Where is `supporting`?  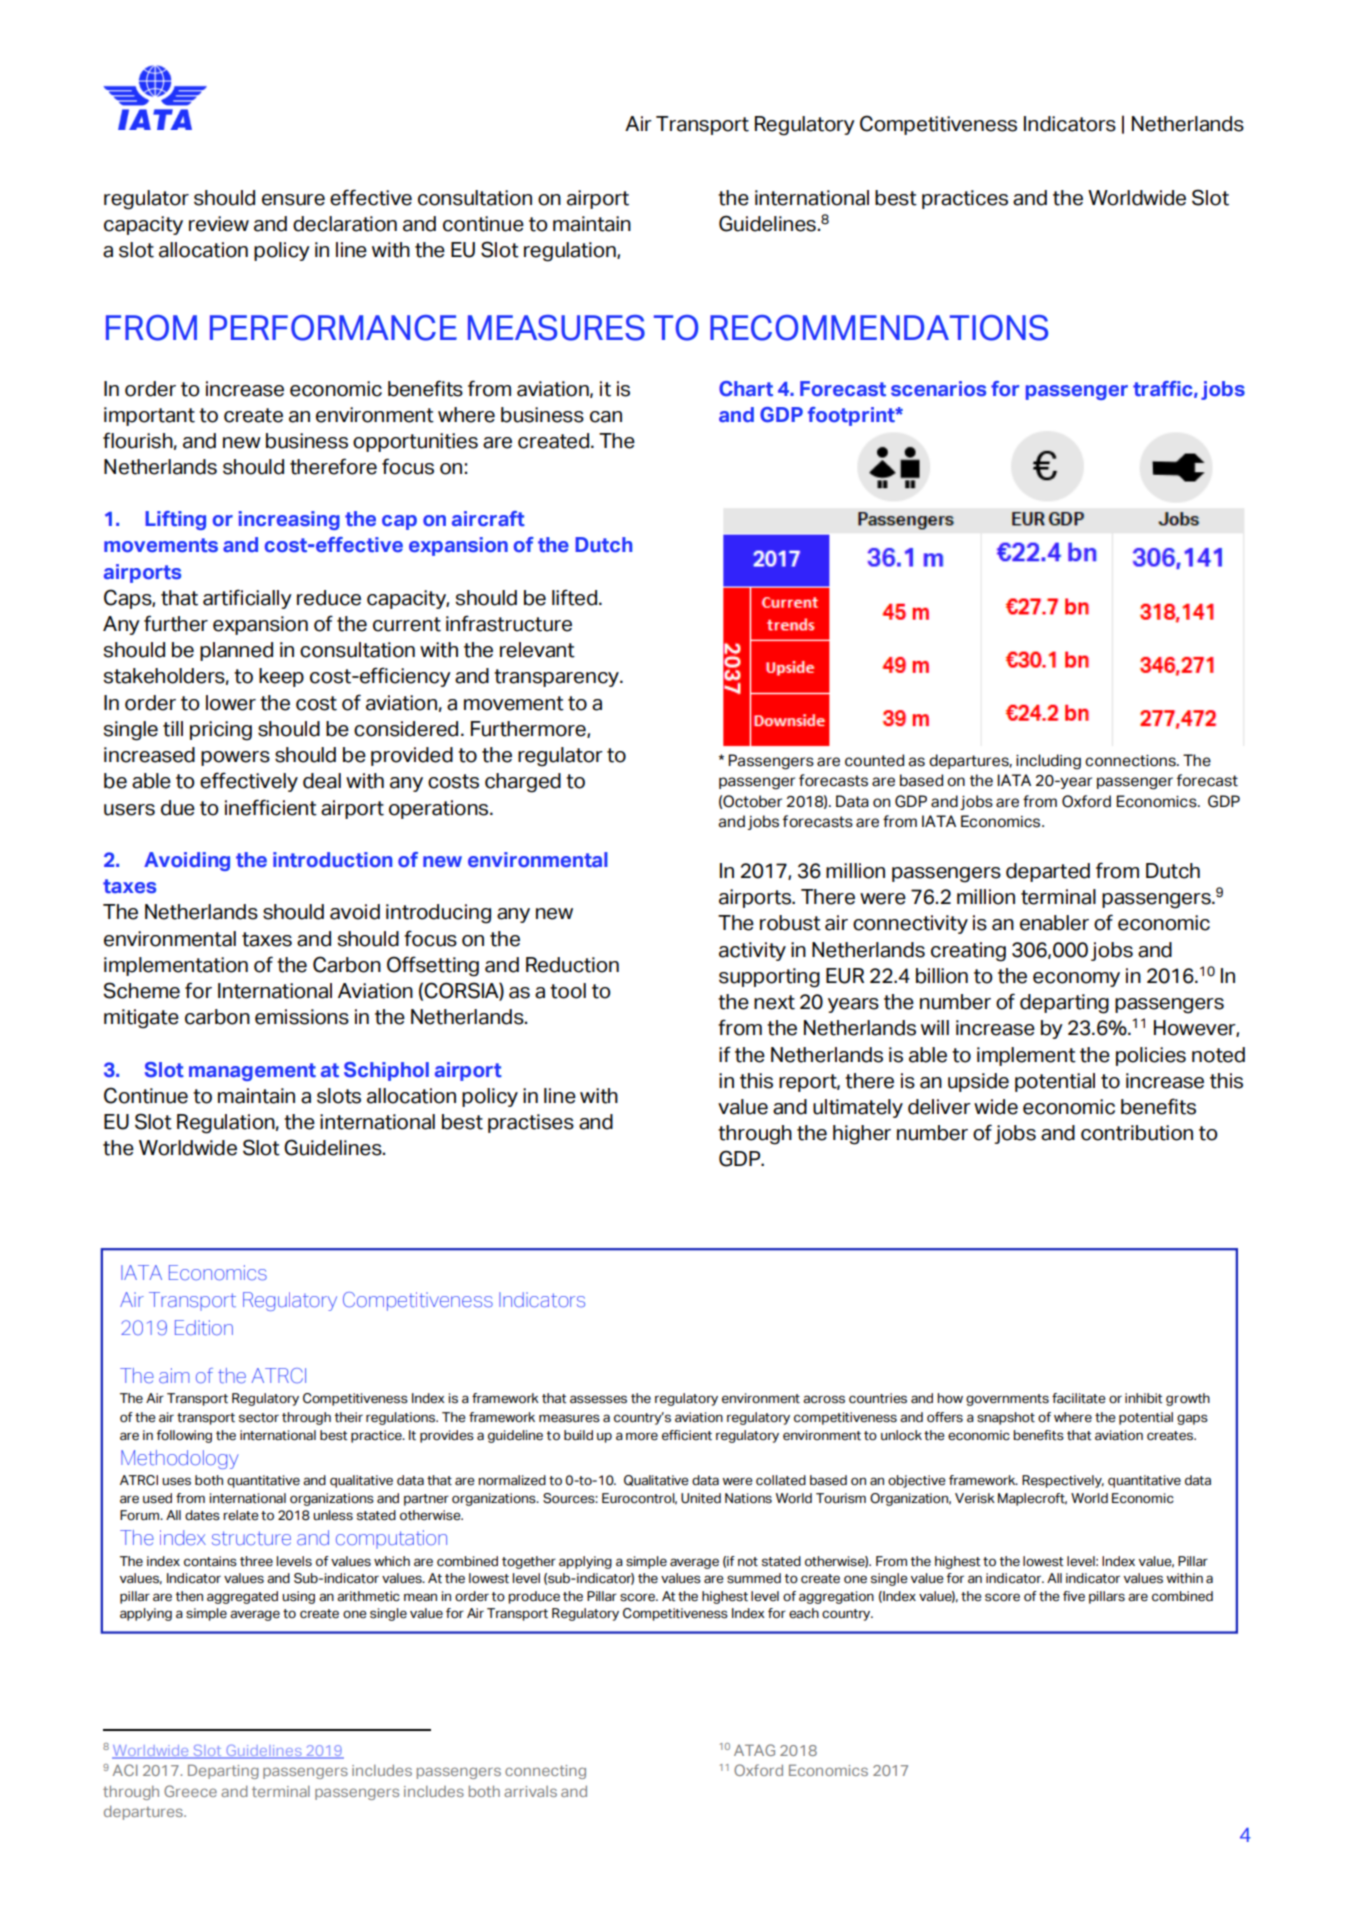 supporting is located at coordinates (769, 978).
